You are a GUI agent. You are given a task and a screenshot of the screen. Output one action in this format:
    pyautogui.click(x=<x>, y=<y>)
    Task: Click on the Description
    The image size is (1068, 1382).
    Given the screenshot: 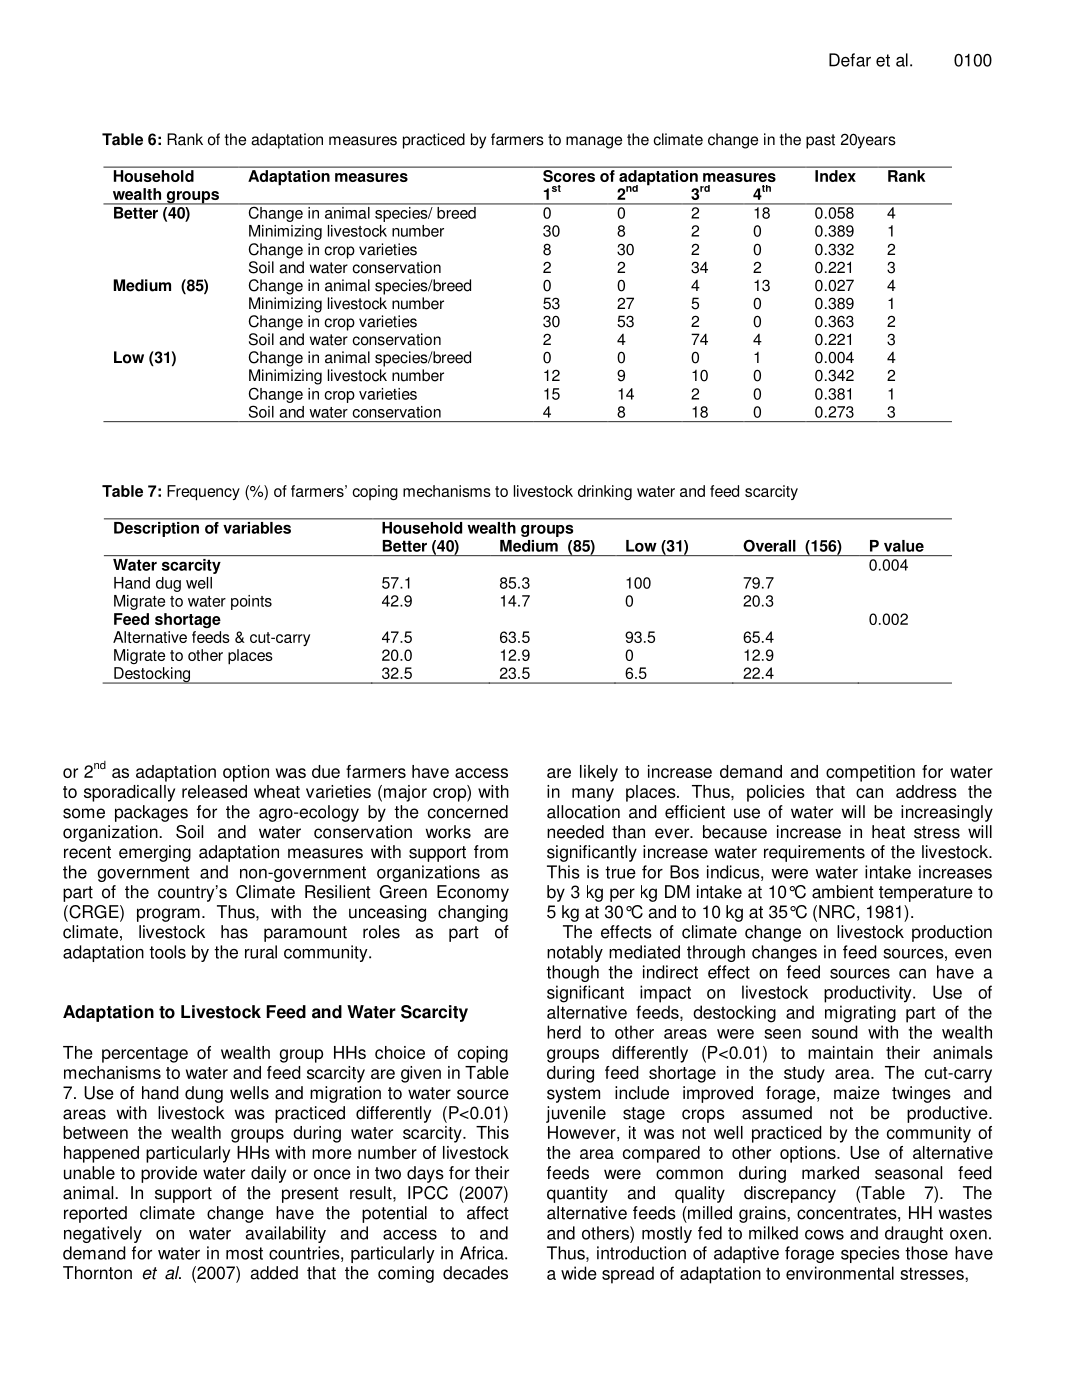 What is the action you would take?
    pyautogui.click(x=156, y=528)
